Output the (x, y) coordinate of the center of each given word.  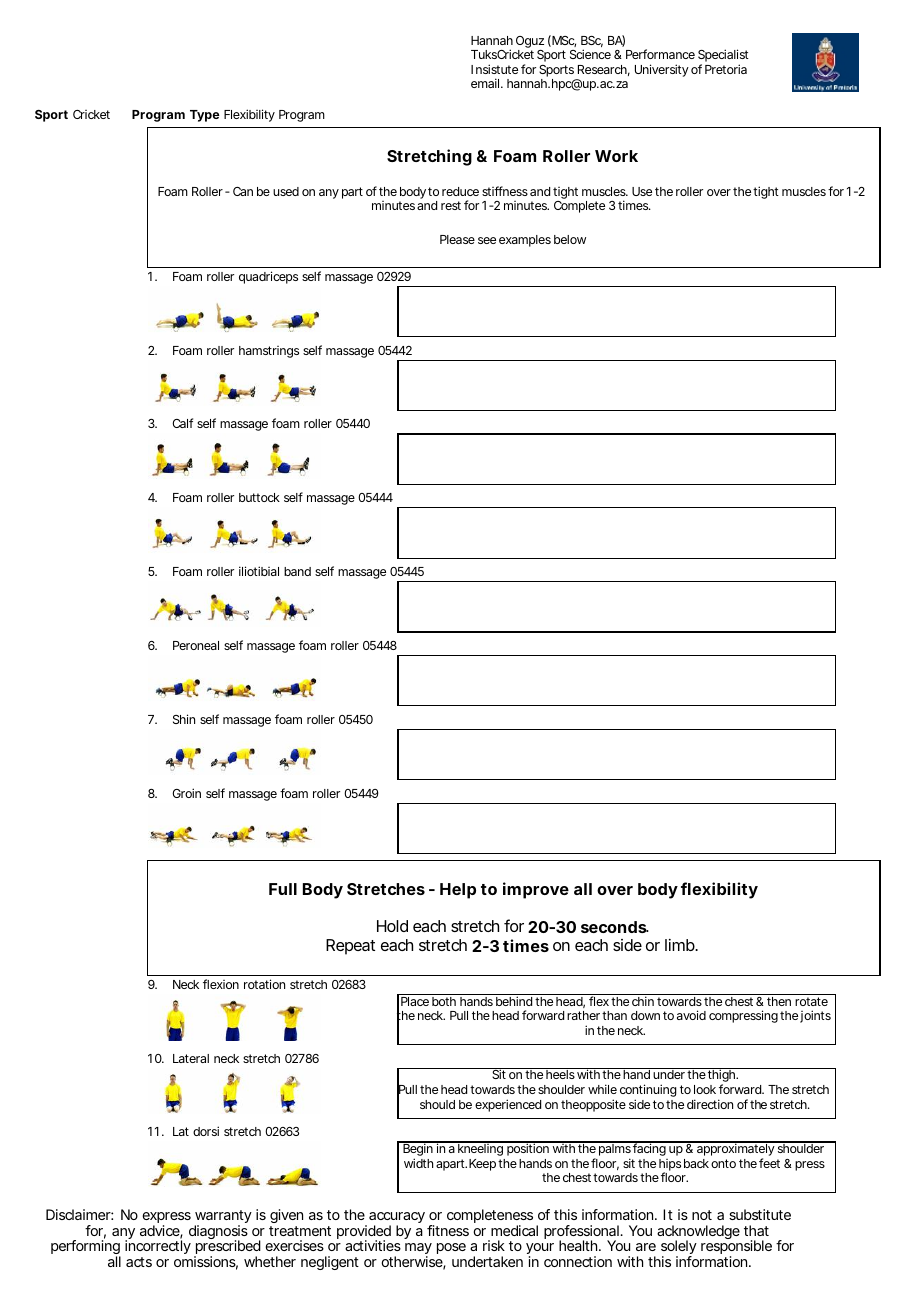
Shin (184, 719)
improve (536, 890)
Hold (392, 926)
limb (681, 945)
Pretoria (726, 69)
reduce (460, 191)
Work (616, 156)
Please (457, 239)
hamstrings (269, 352)
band (297, 571)
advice (161, 1232)
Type (205, 116)
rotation (264, 984)
